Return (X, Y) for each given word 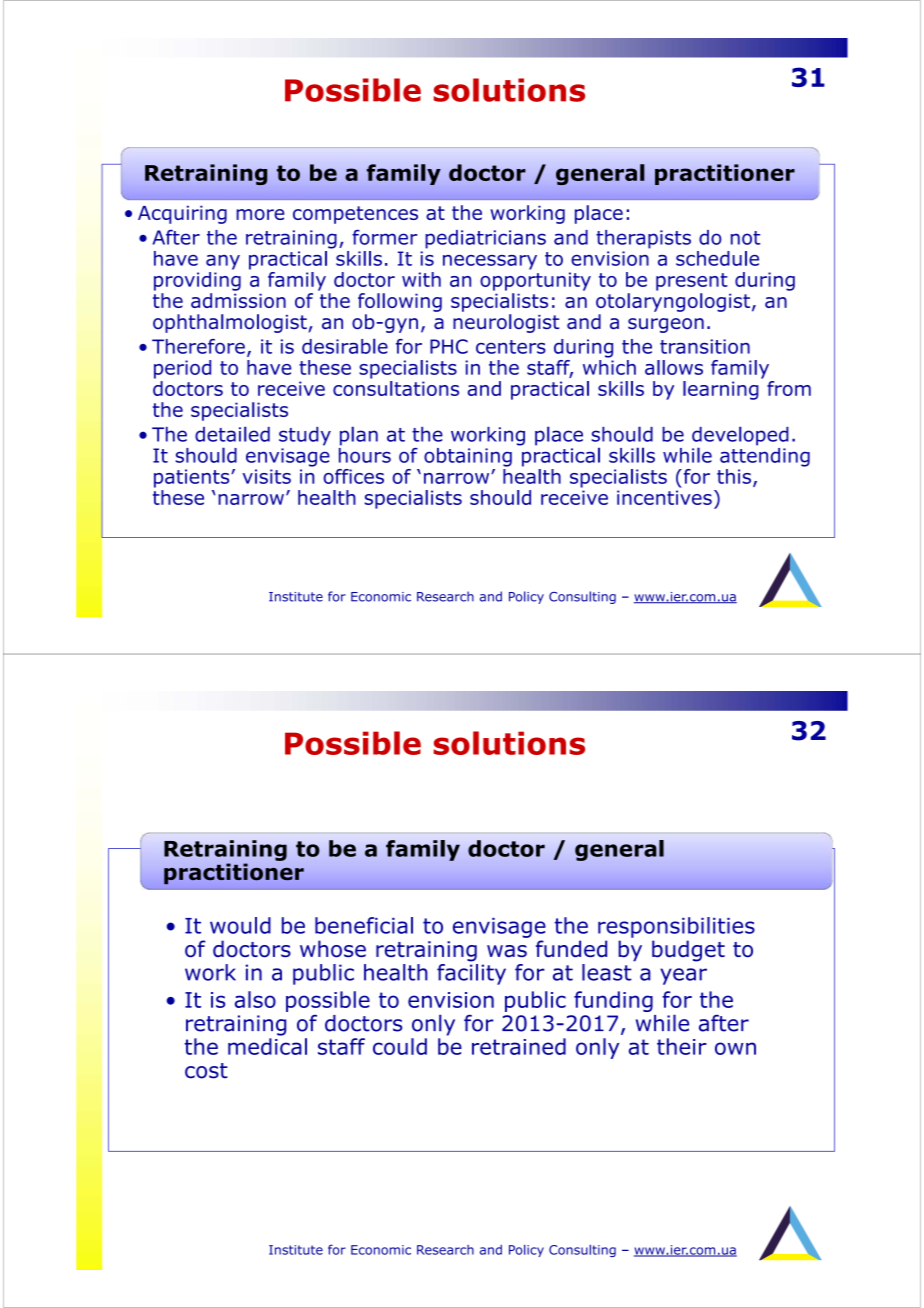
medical (267, 1046)
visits (266, 476)
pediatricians (485, 239)
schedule (717, 258)
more (260, 214)
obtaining (468, 457)
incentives (664, 497)
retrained (519, 1046)
